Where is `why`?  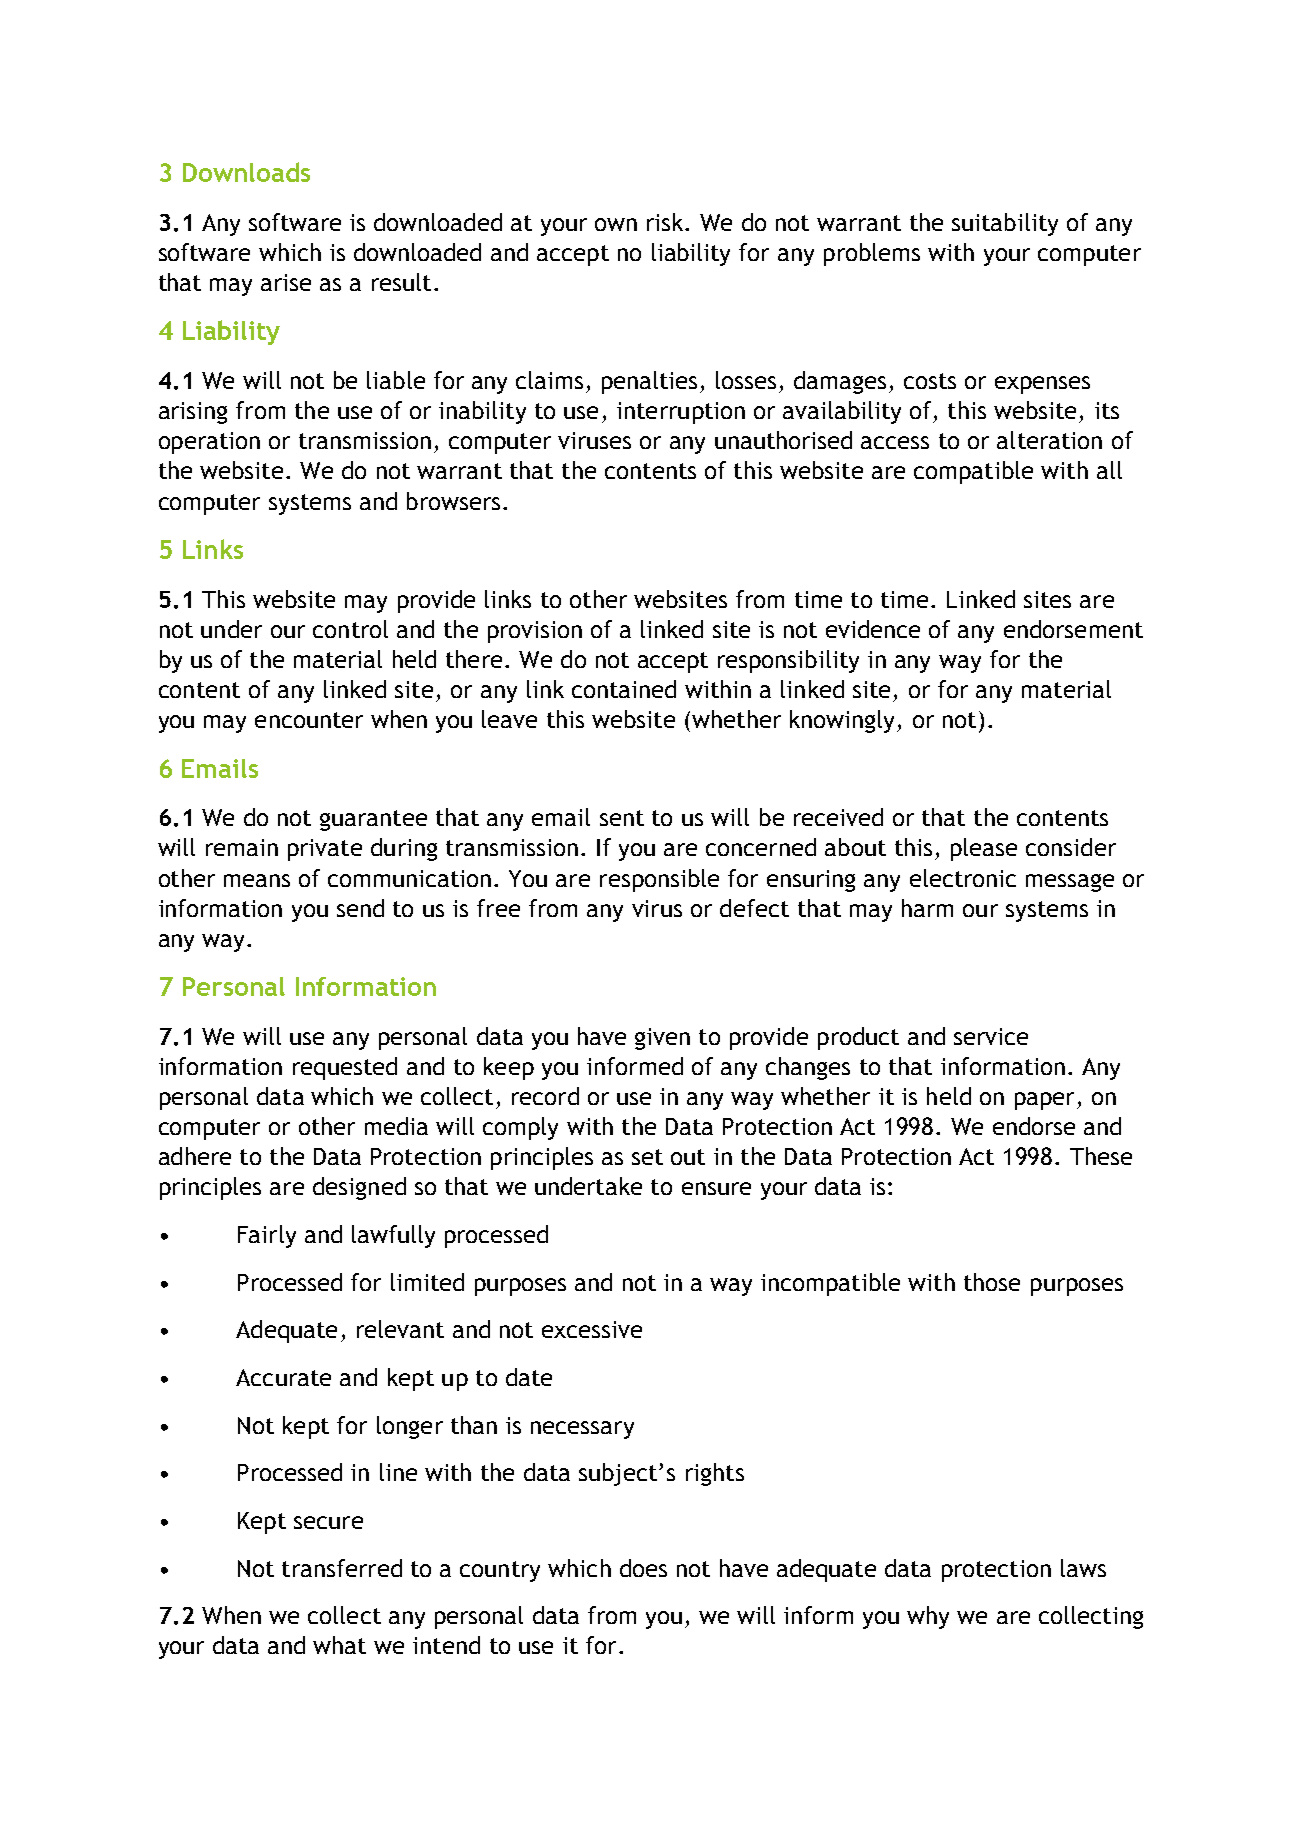 why is located at coordinates (928, 1617).
